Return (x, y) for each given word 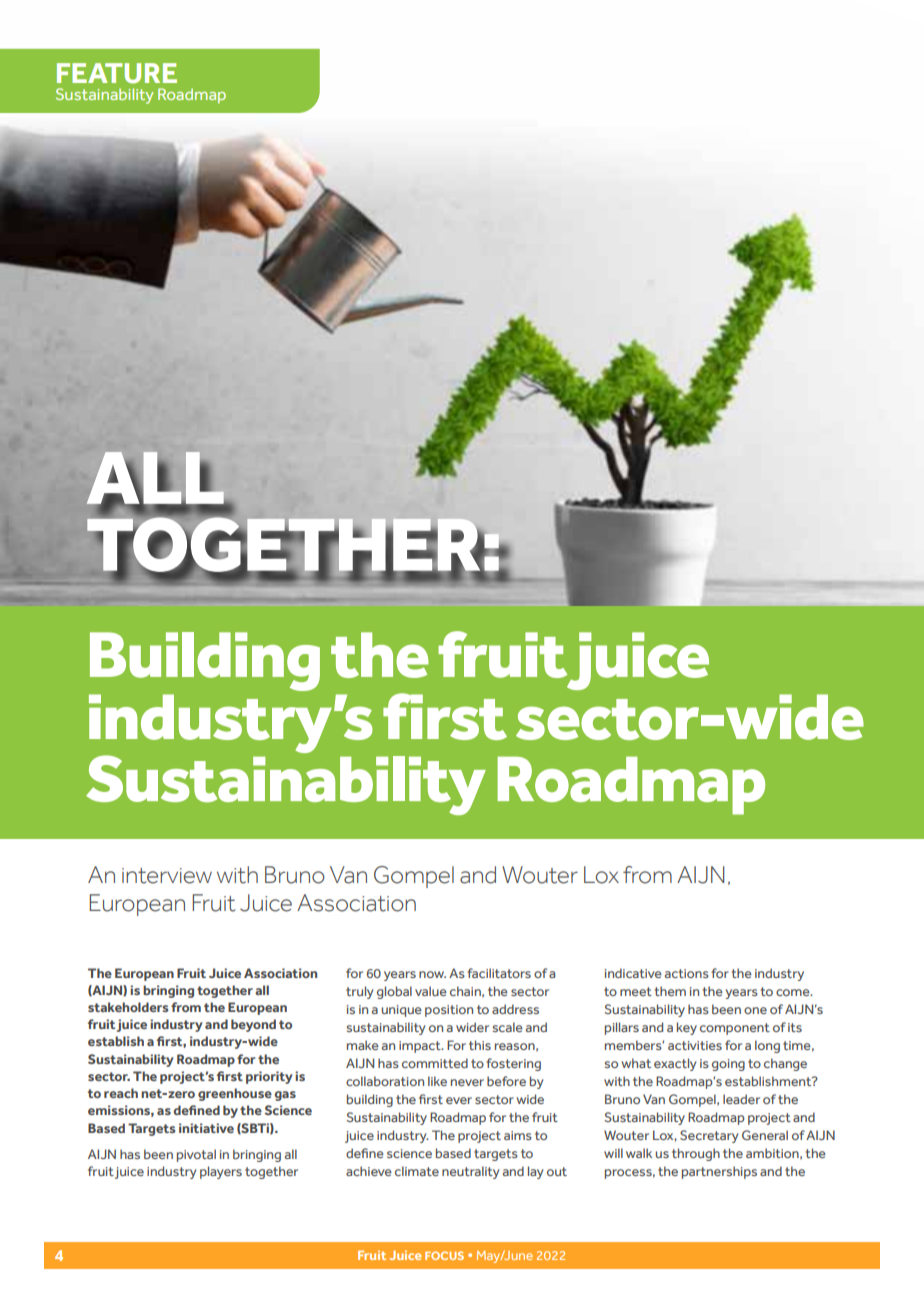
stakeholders (128, 1007)
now (432, 974)
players (221, 1172)
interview (167, 876)
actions (687, 973)
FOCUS (444, 1255)
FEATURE (117, 73)
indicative (633, 973)
